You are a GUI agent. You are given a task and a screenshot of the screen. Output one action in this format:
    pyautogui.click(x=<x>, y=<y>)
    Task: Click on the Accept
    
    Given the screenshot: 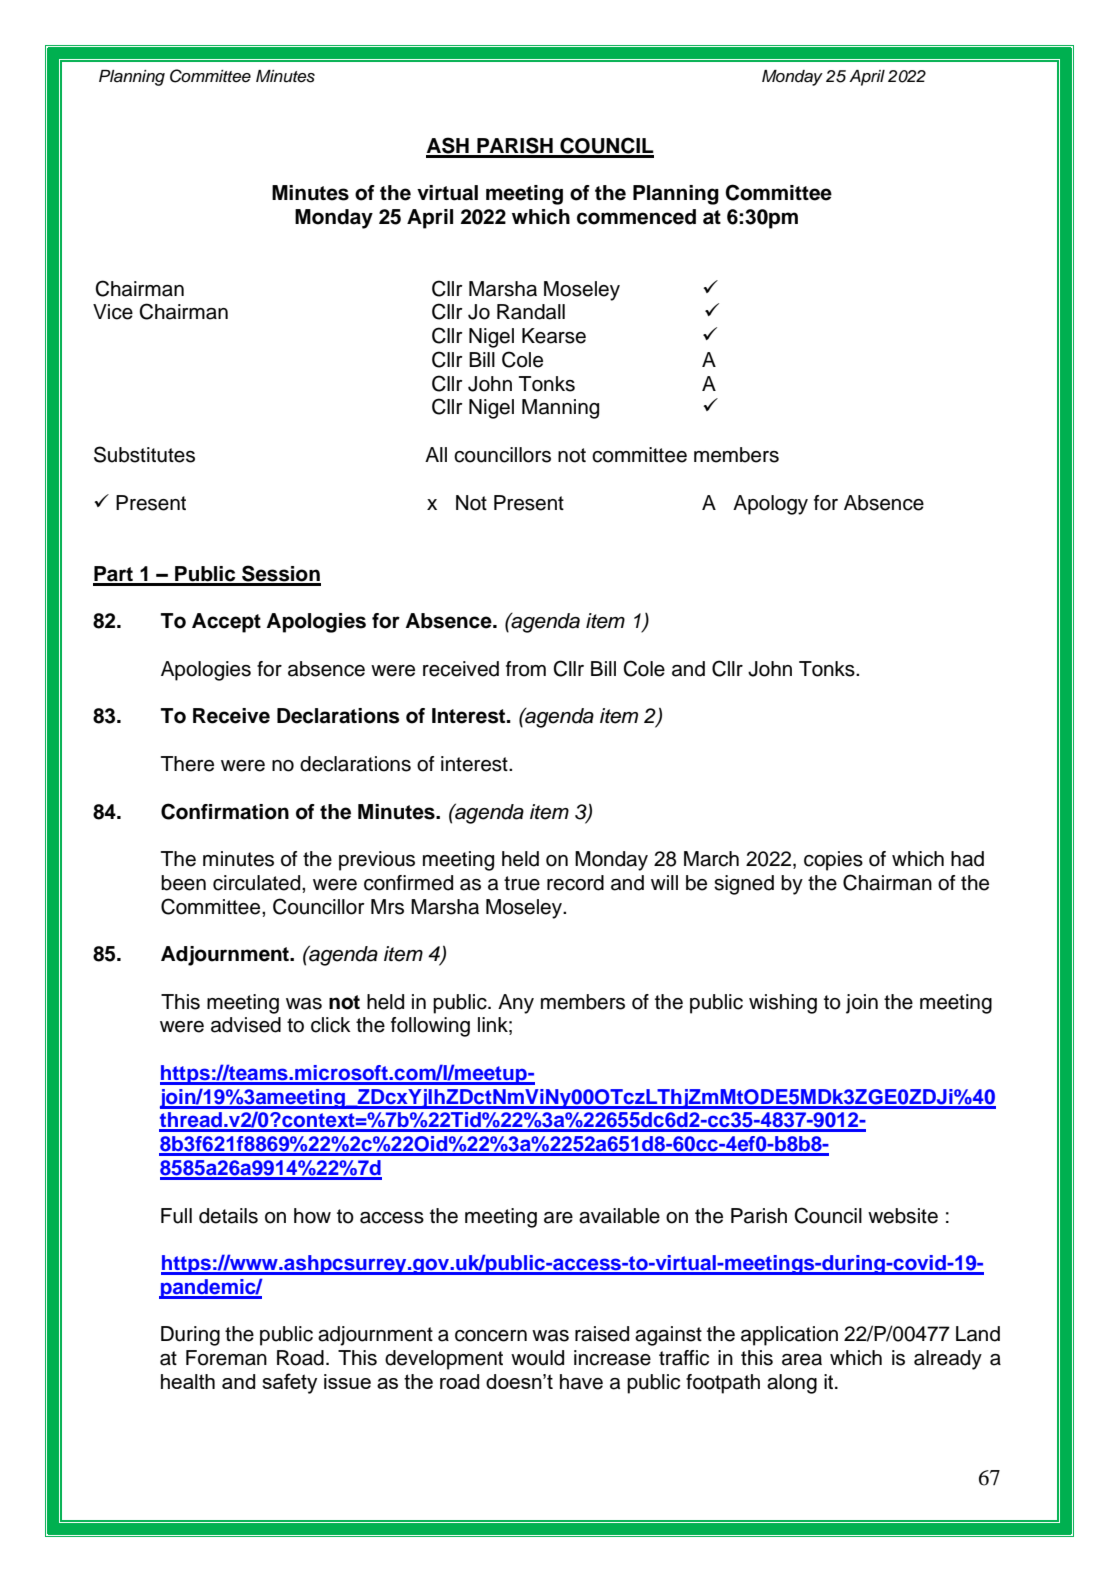 What is the action you would take?
    pyautogui.click(x=226, y=623)
